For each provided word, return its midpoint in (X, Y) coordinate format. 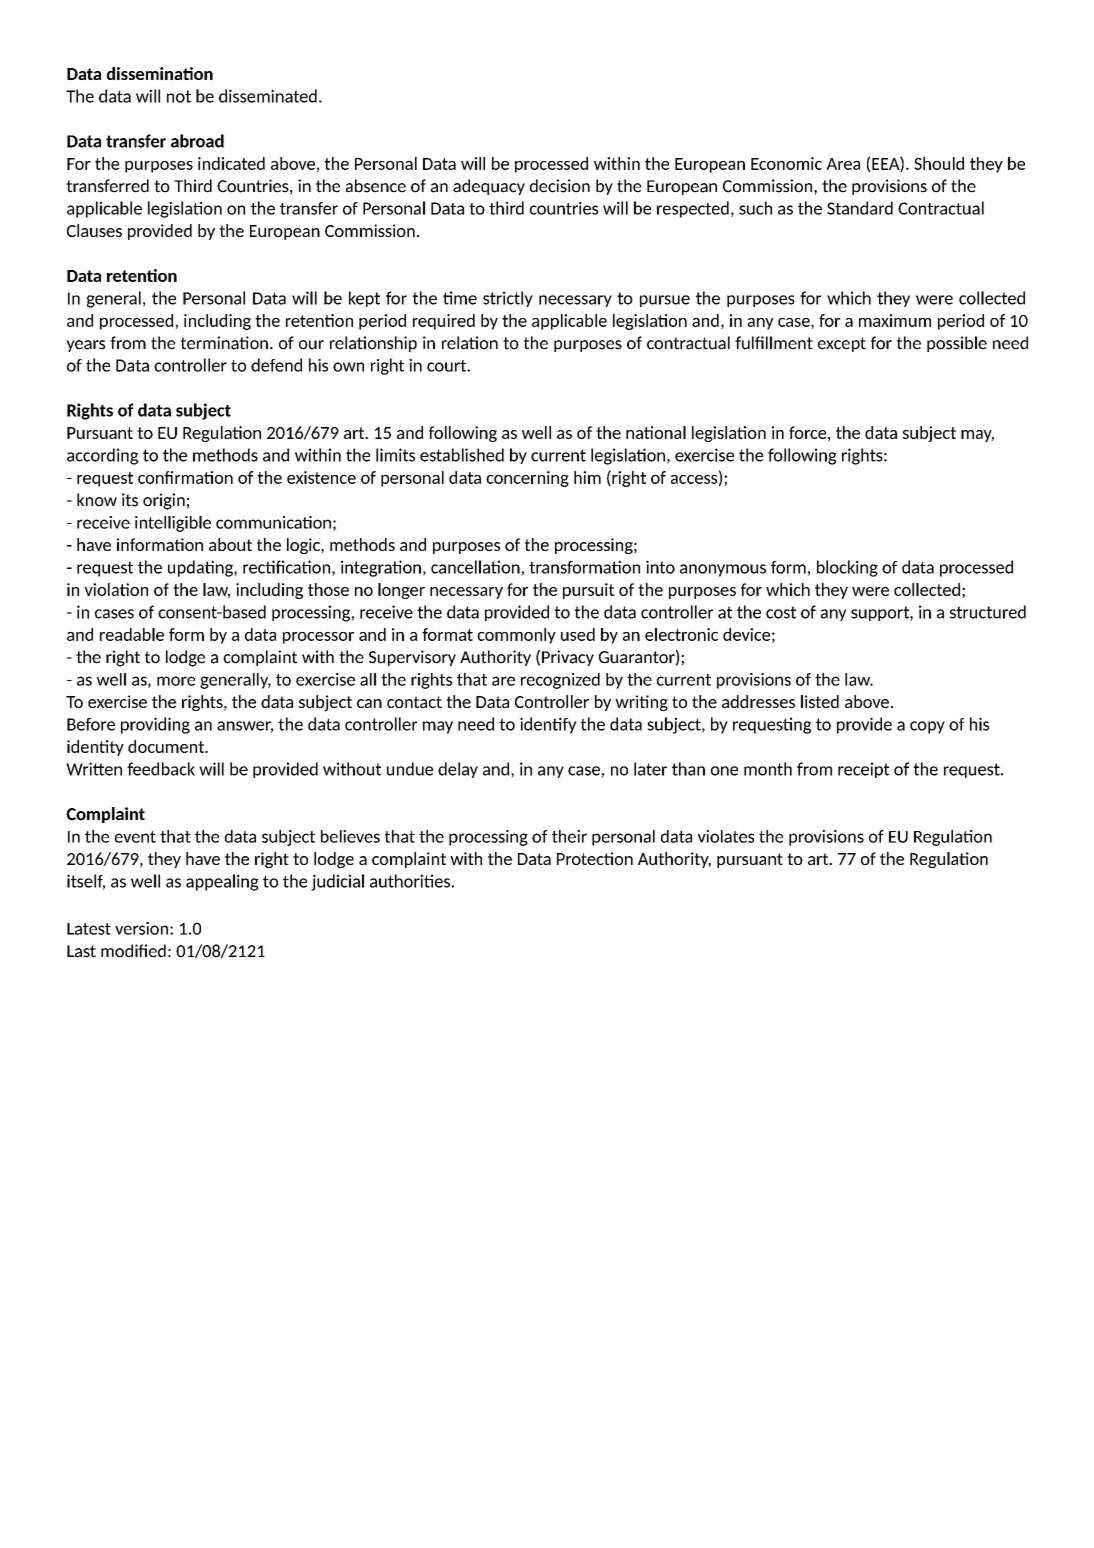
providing (155, 725)
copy (927, 727)
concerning (527, 479)
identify (548, 725)
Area (843, 164)
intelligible (173, 524)
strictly (508, 299)
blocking (847, 568)
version (143, 928)
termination (224, 343)
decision (560, 186)
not (179, 96)
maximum (895, 320)
